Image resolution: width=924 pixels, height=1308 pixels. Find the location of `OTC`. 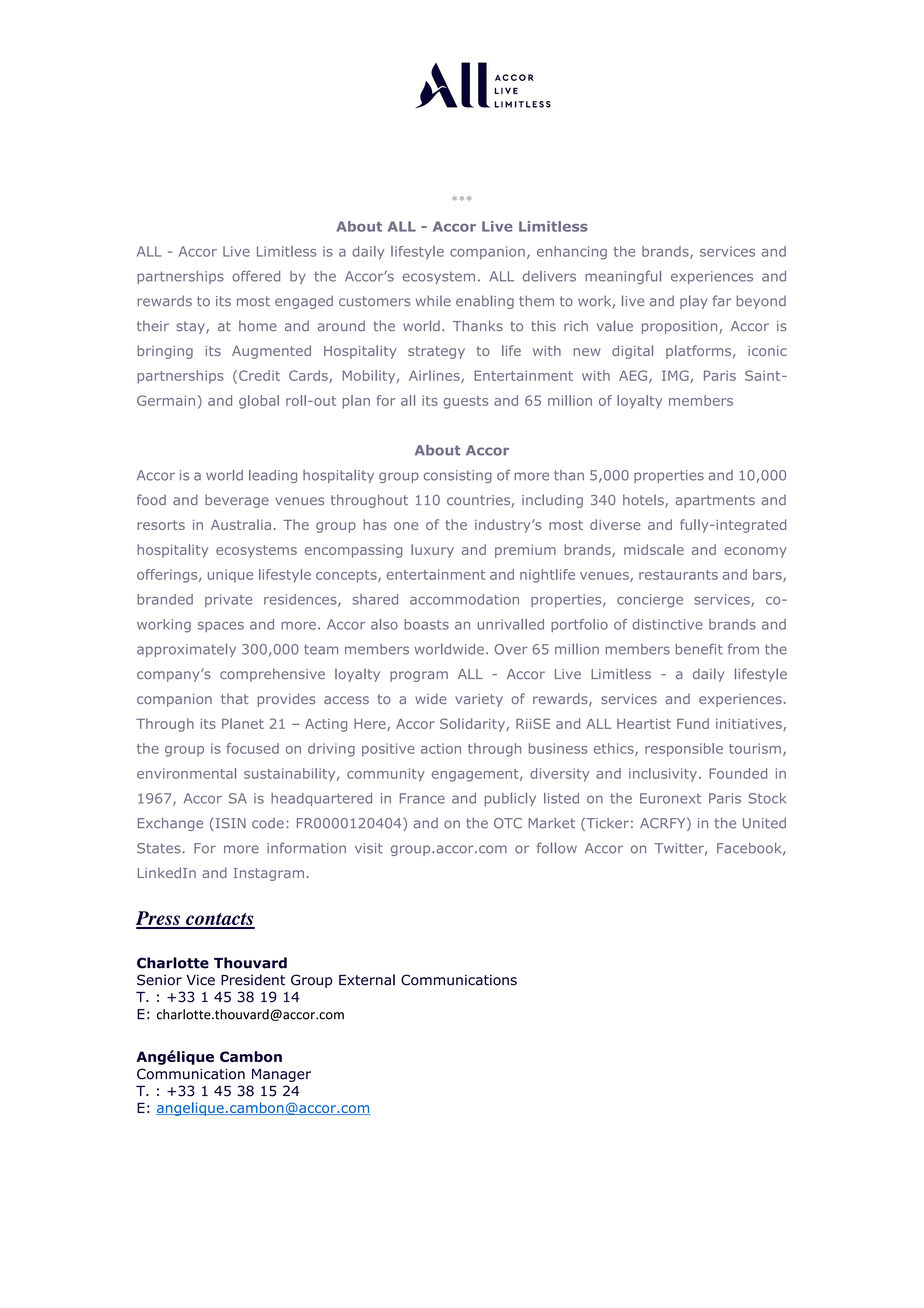

OTC is located at coordinates (508, 823).
